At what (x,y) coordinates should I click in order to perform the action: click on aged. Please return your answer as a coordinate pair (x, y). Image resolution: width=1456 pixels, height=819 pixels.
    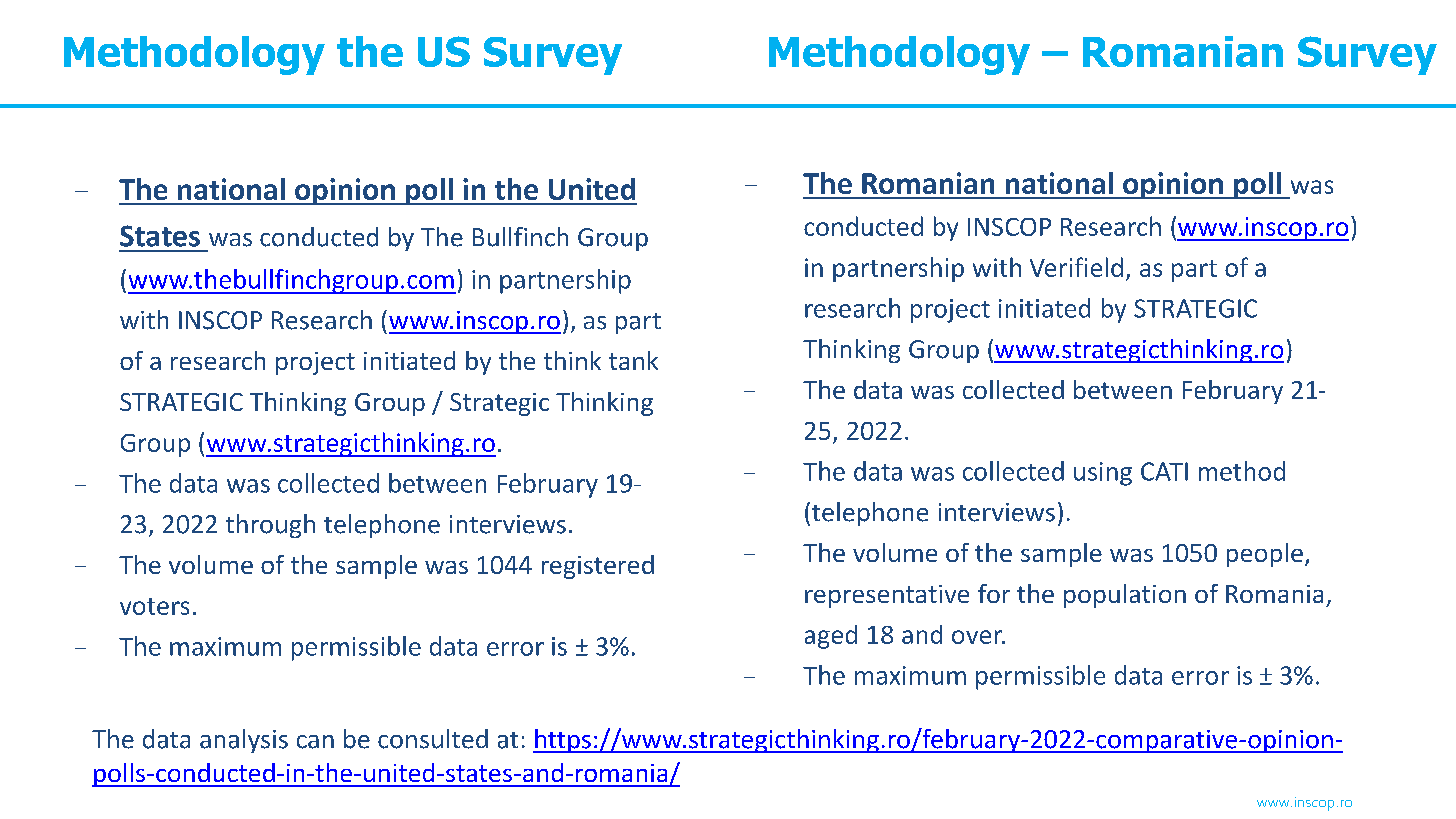
    Looking at the image, I should click on (831, 637).
